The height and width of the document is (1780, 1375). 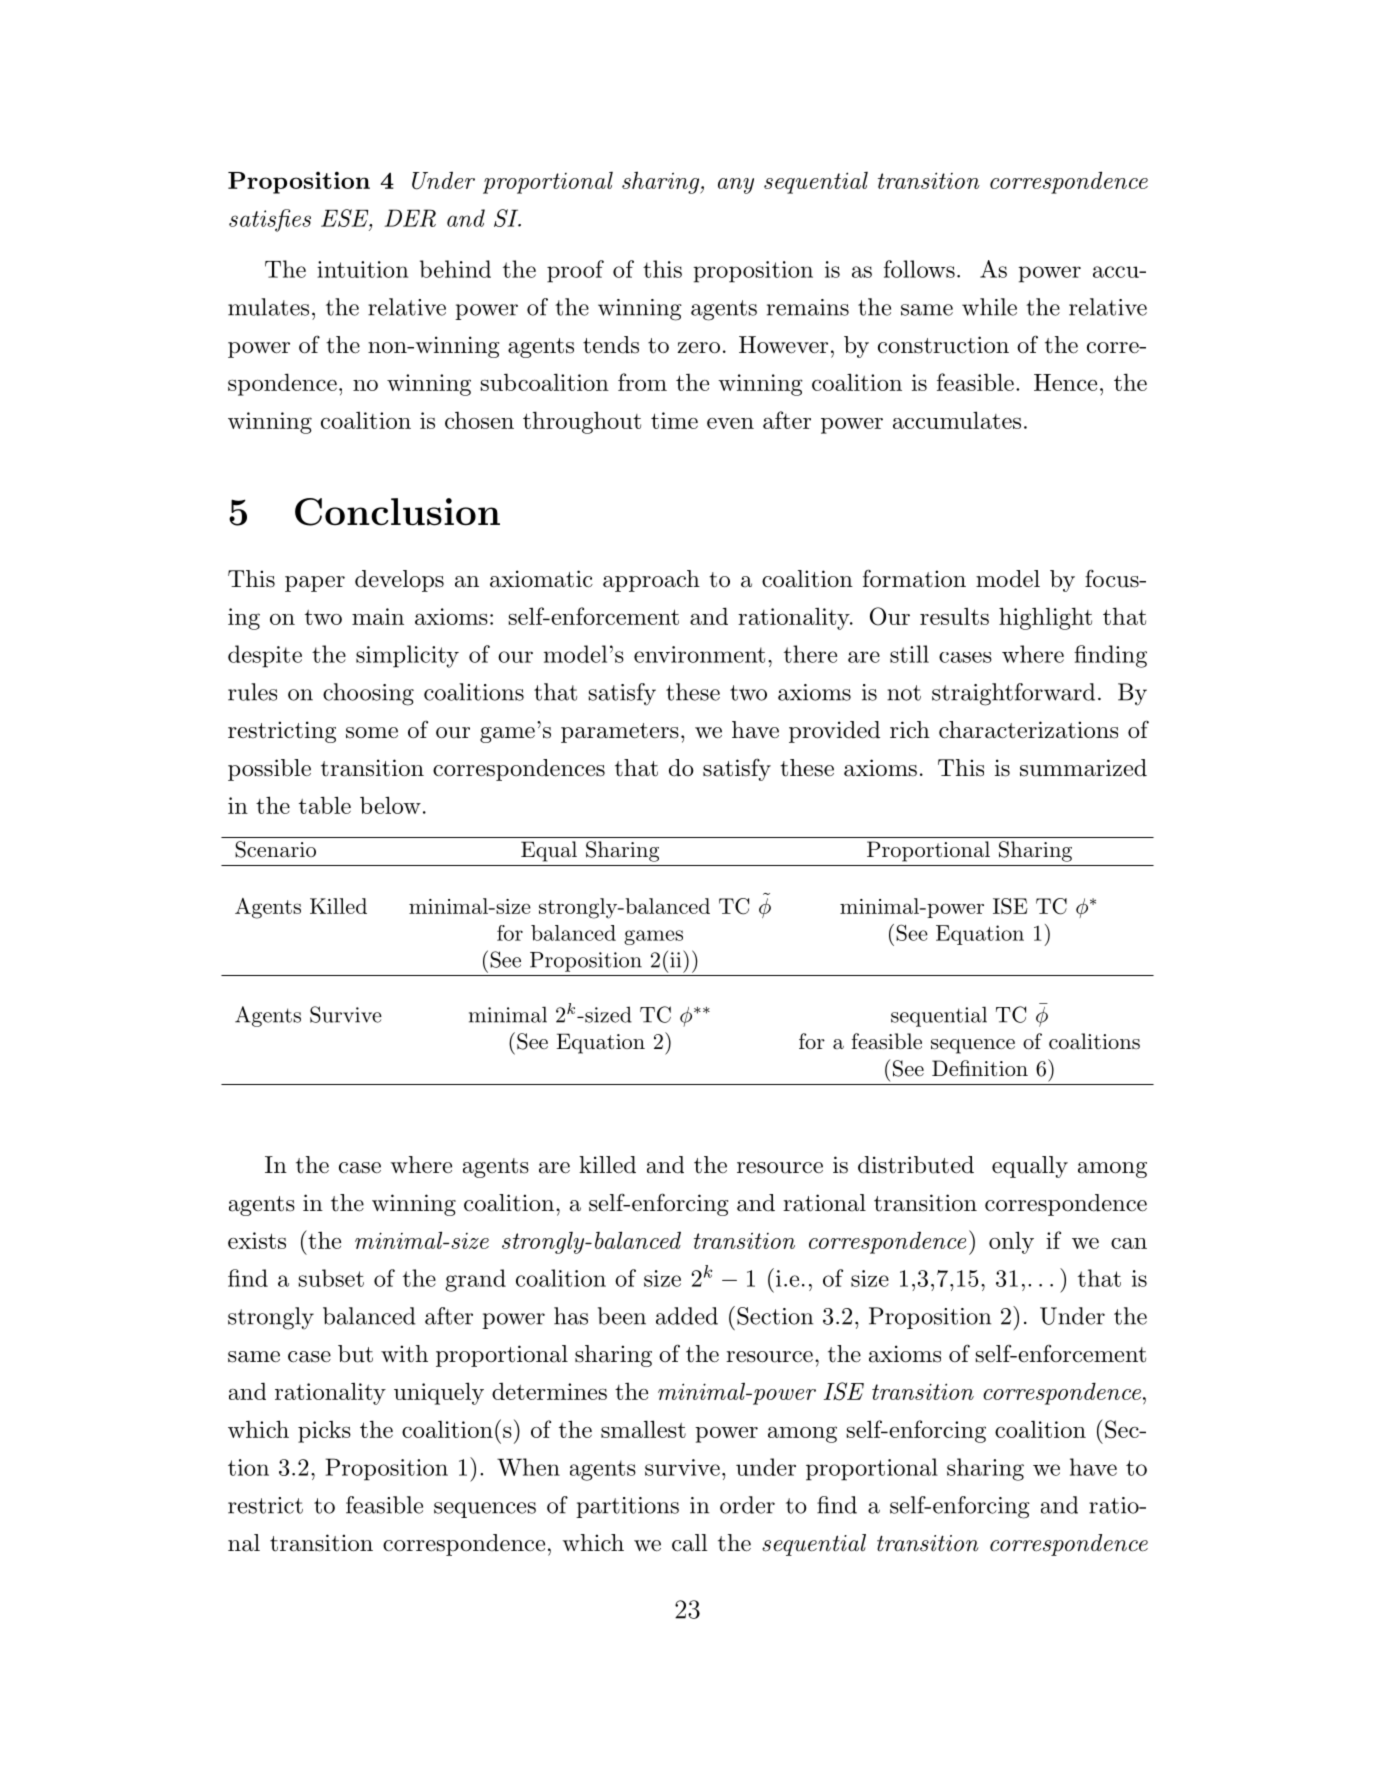 What do you see at coordinates (620, 733) in the document?
I see `parameters` at bounding box center [620, 733].
